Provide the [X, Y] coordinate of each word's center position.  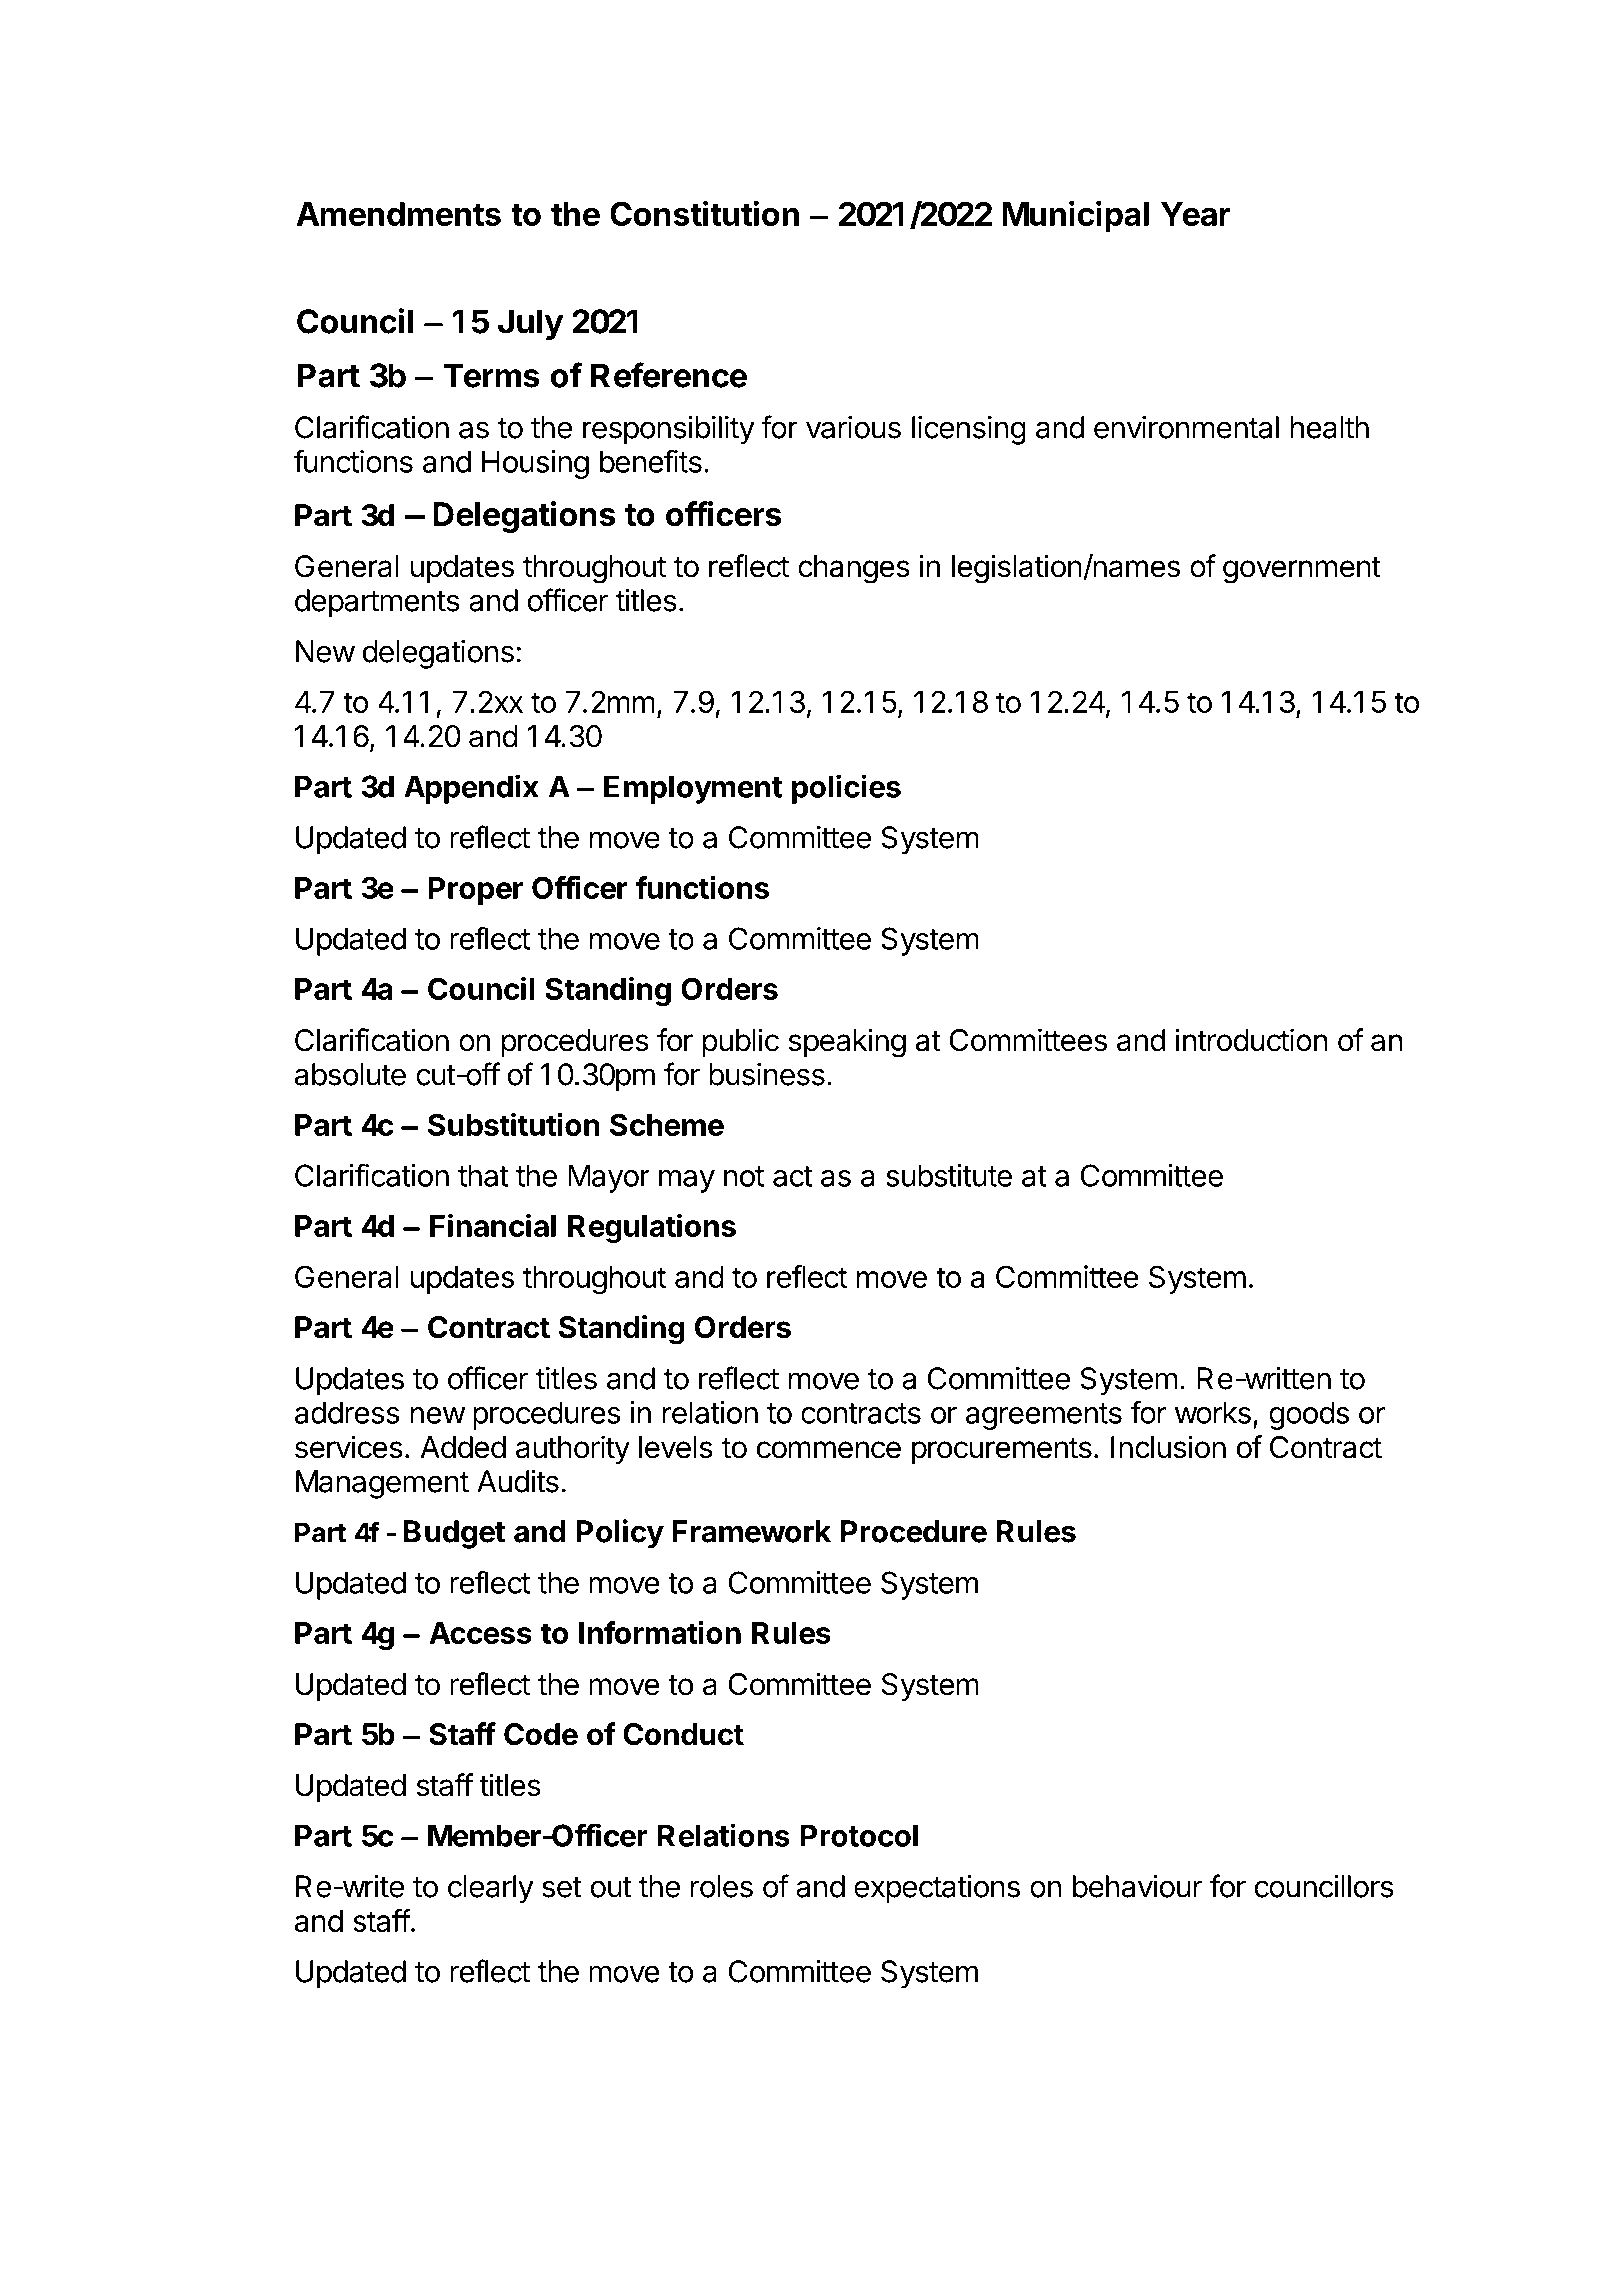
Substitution [514, 1124]
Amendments [398, 214]
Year [1195, 214]
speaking [847, 1043]
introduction [1251, 1040]
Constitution [704, 213]
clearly [491, 1889]
